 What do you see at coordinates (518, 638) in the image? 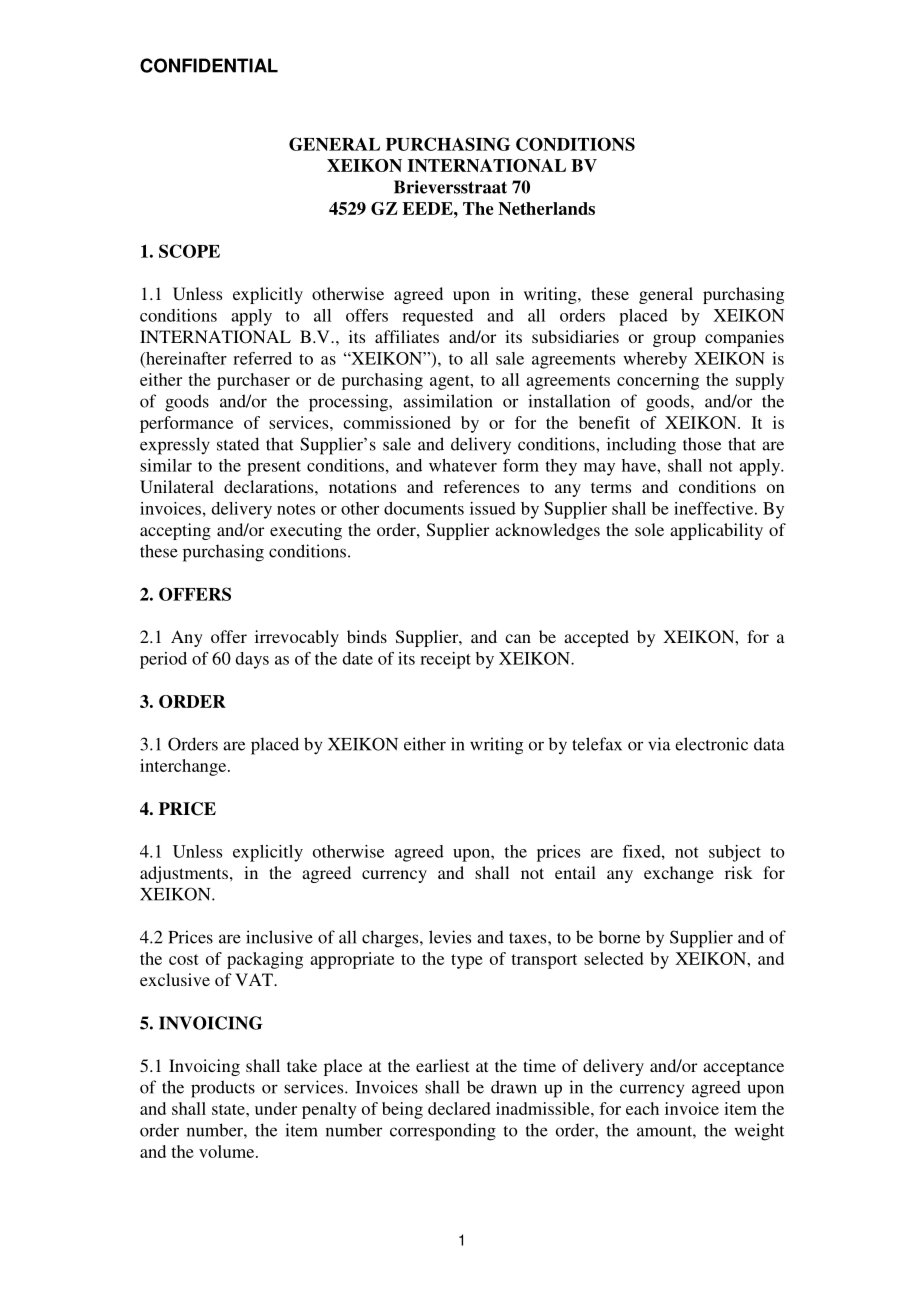
I see `can` at bounding box center [518, 638].
